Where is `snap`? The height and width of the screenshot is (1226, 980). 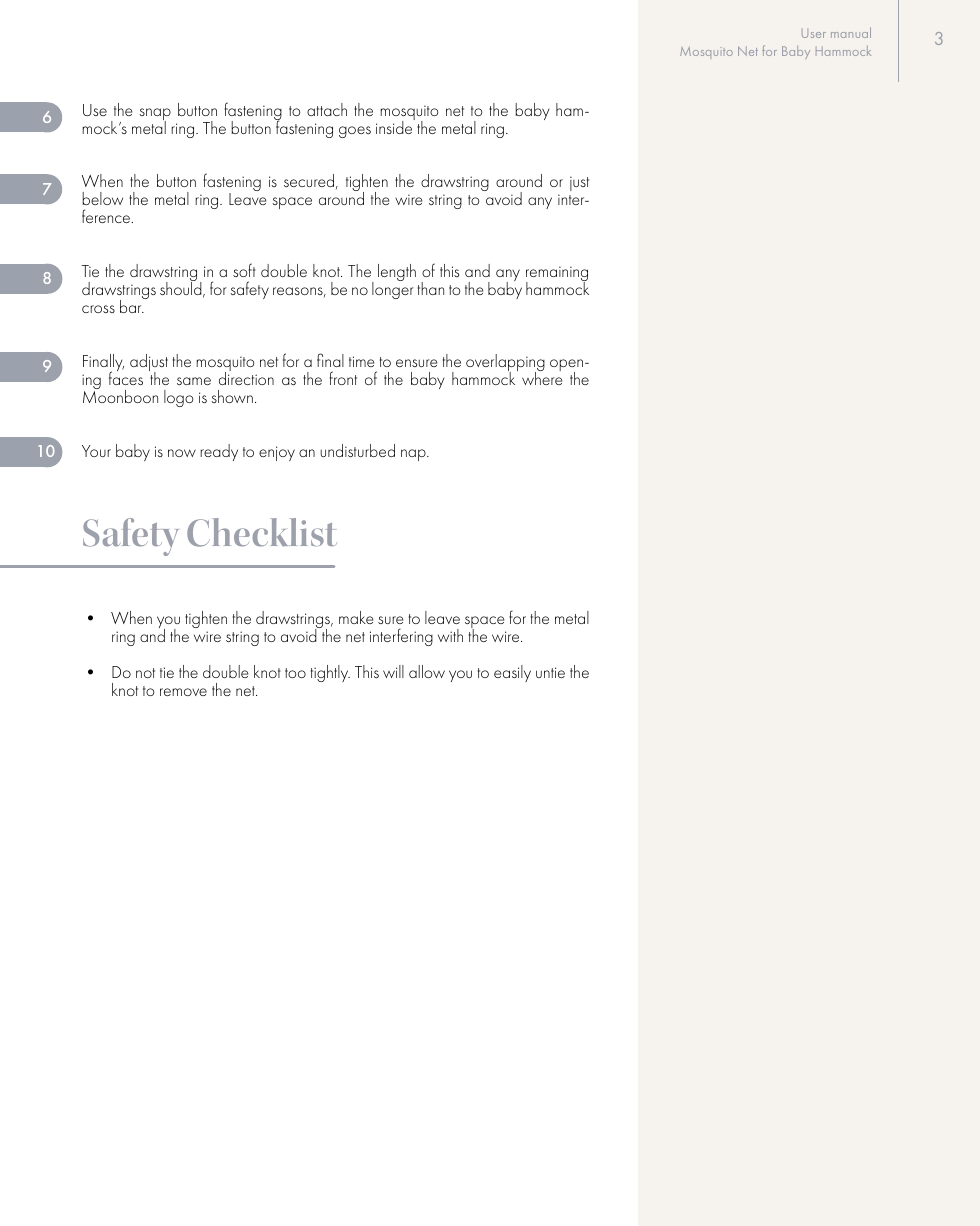 snap is located at coordinates (155, 115).
